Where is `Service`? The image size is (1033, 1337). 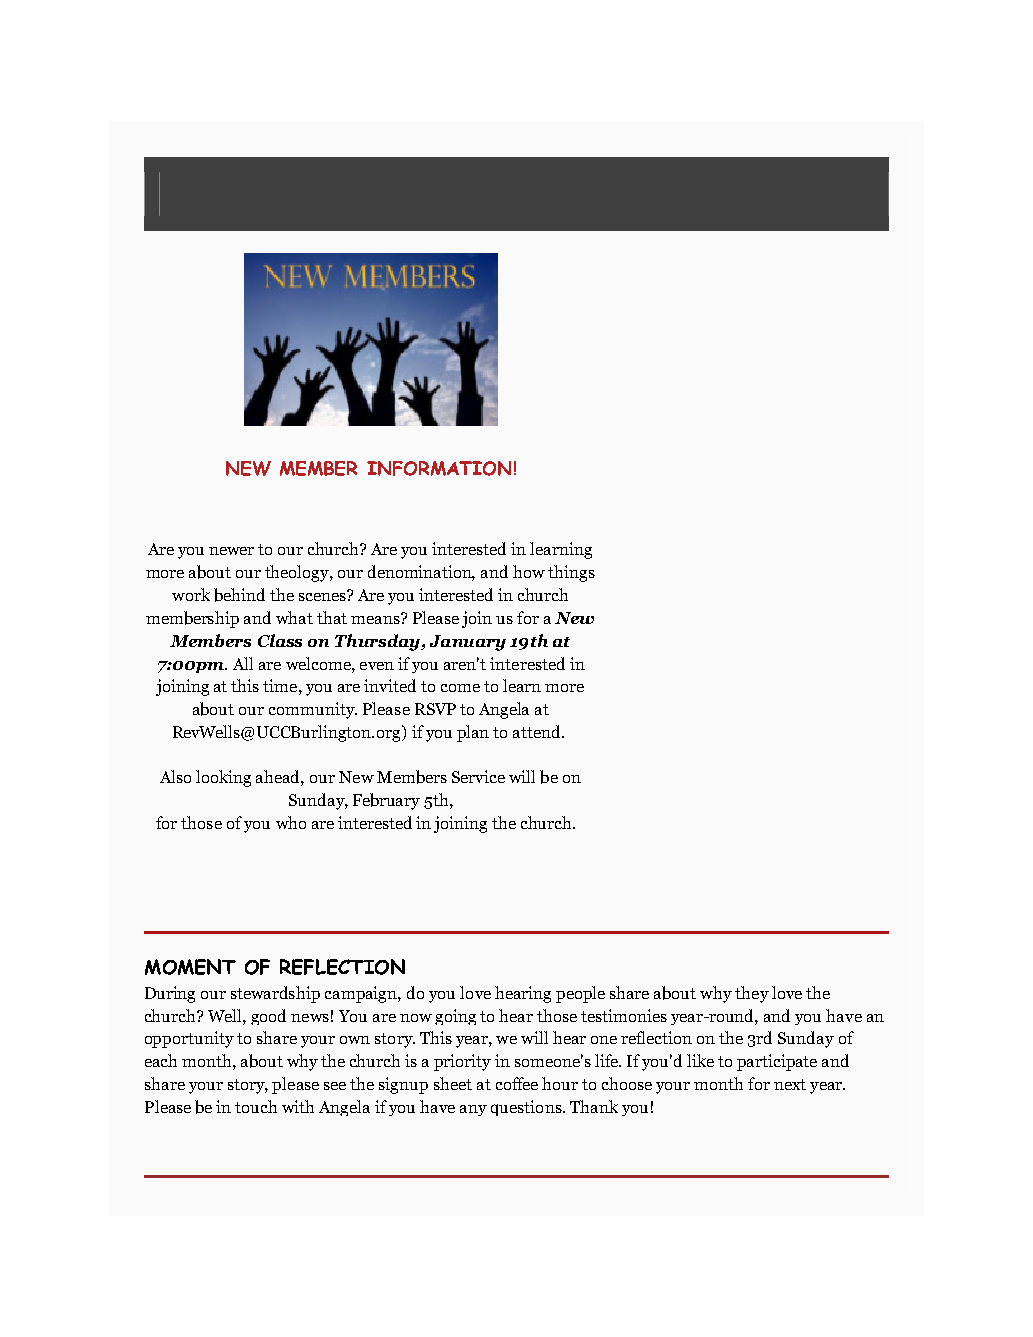
Service is located at coordinates (478, 776).
